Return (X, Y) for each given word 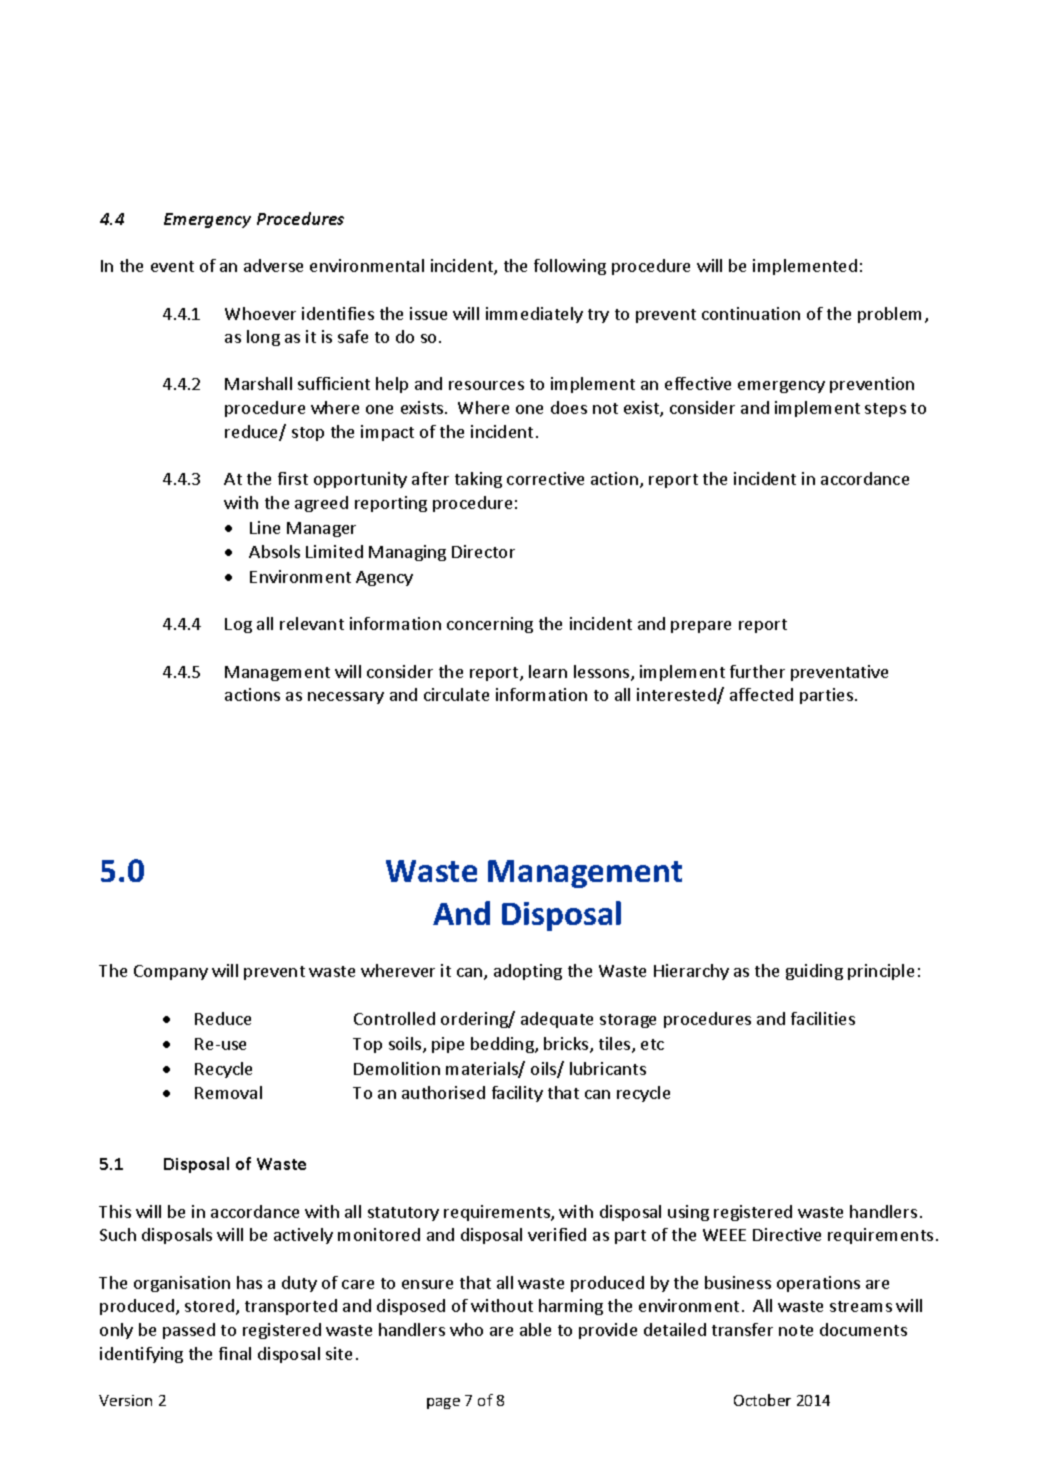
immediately (534, 315)
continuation (751, 313)
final (235, 1353)
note (796, 1330)
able (535, 1329)
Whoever (260, 313)
